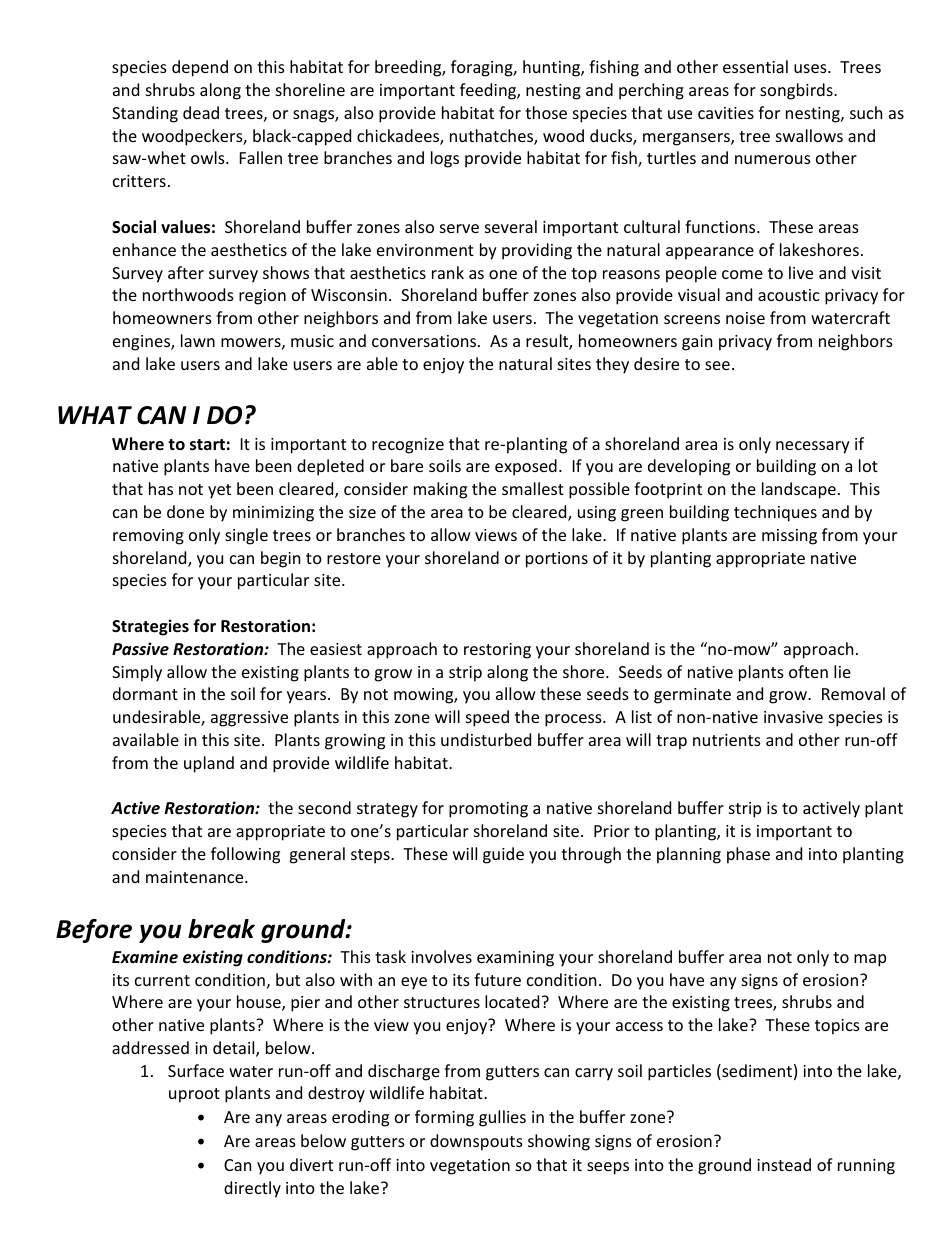  I want to click on restoring, so click(497, 651).
